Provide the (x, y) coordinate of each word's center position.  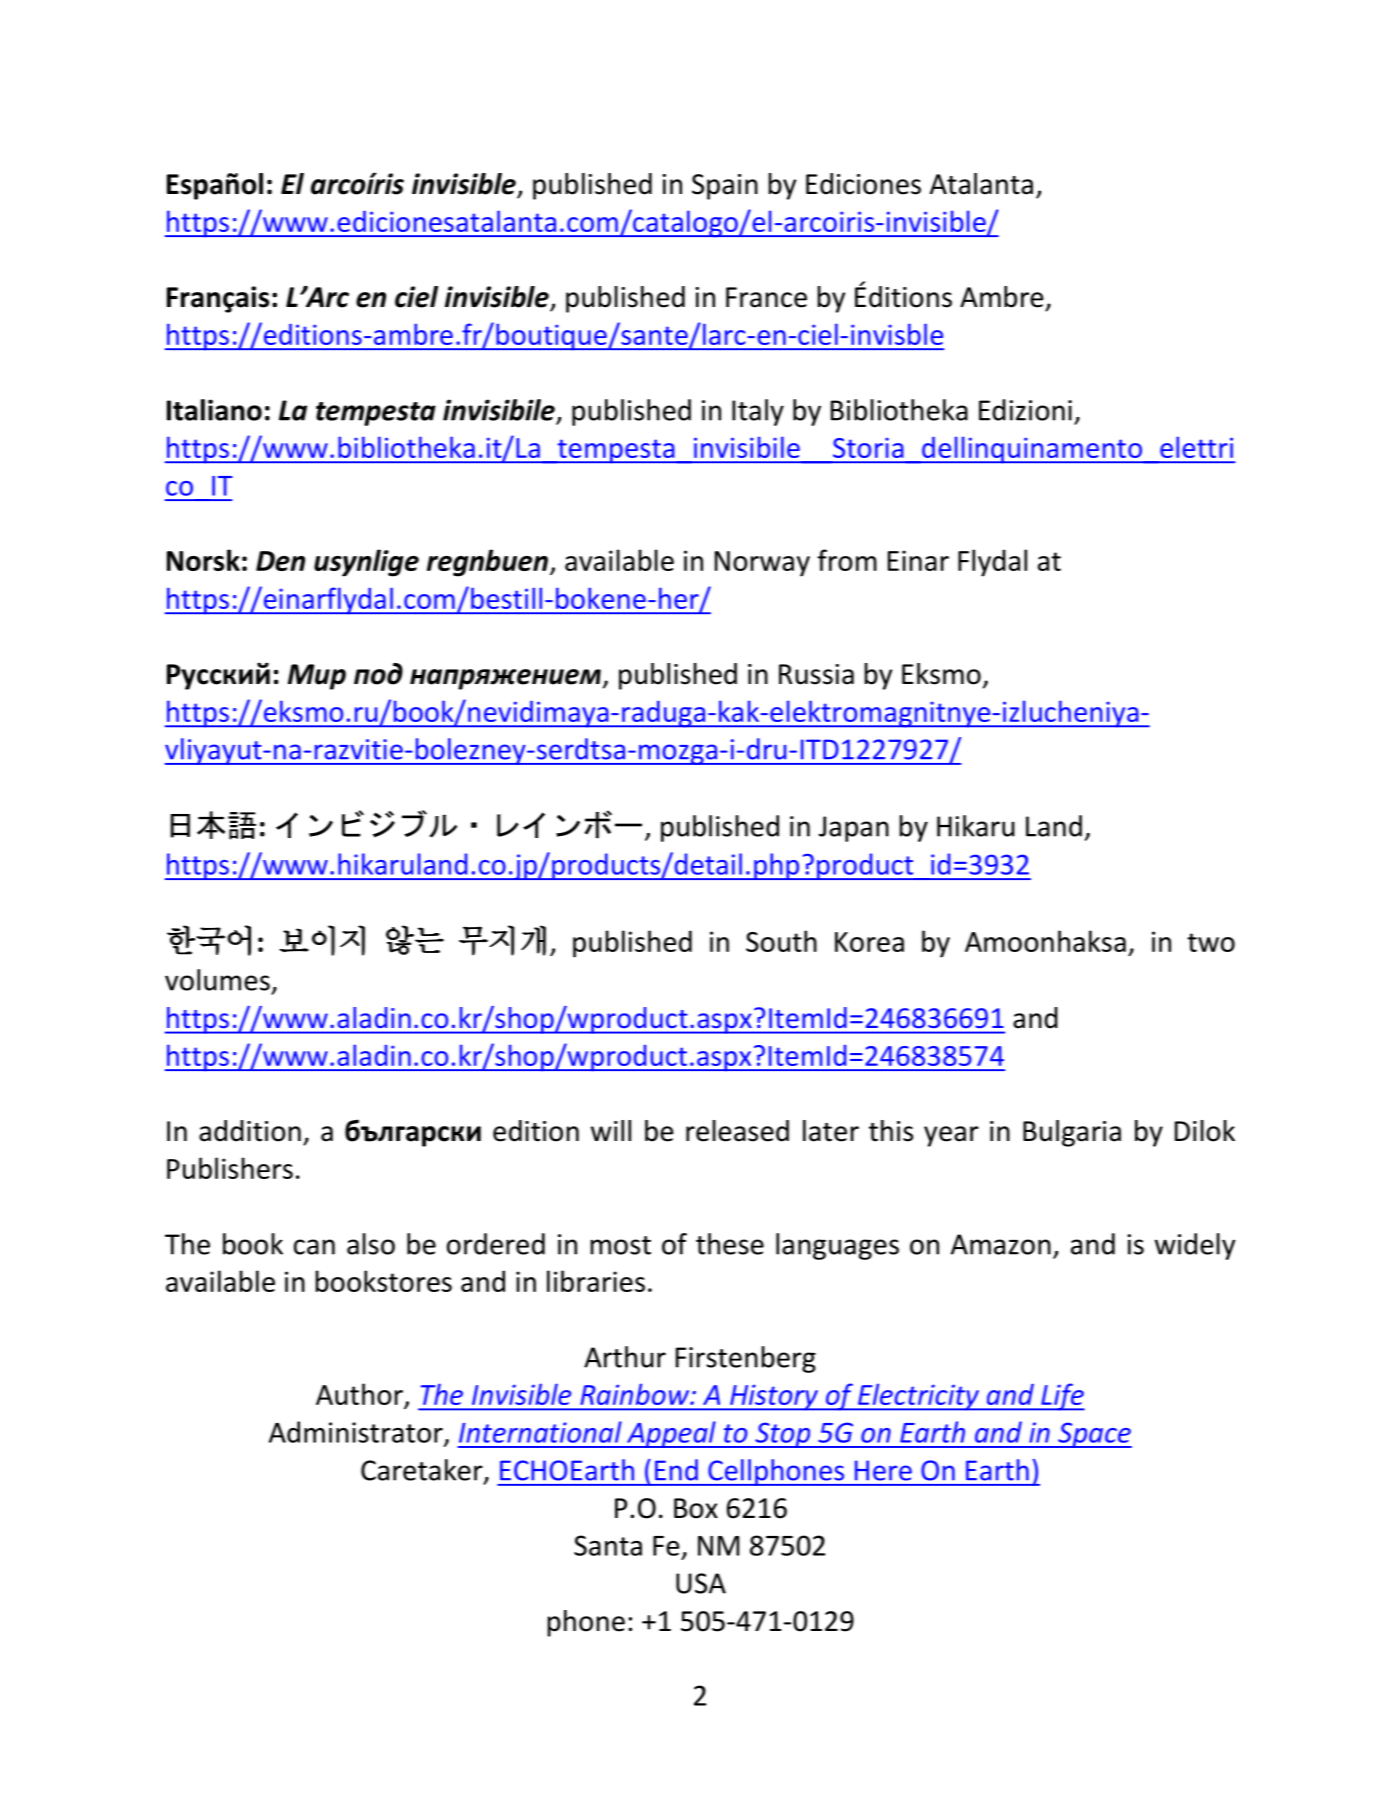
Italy (758, 412)
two (1211, 942)
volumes (217, 980)
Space (1094, 1435)
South (781, 941)
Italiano (214, 410)
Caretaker (423, 1471)
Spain (725, 187)
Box (696, 1508)
